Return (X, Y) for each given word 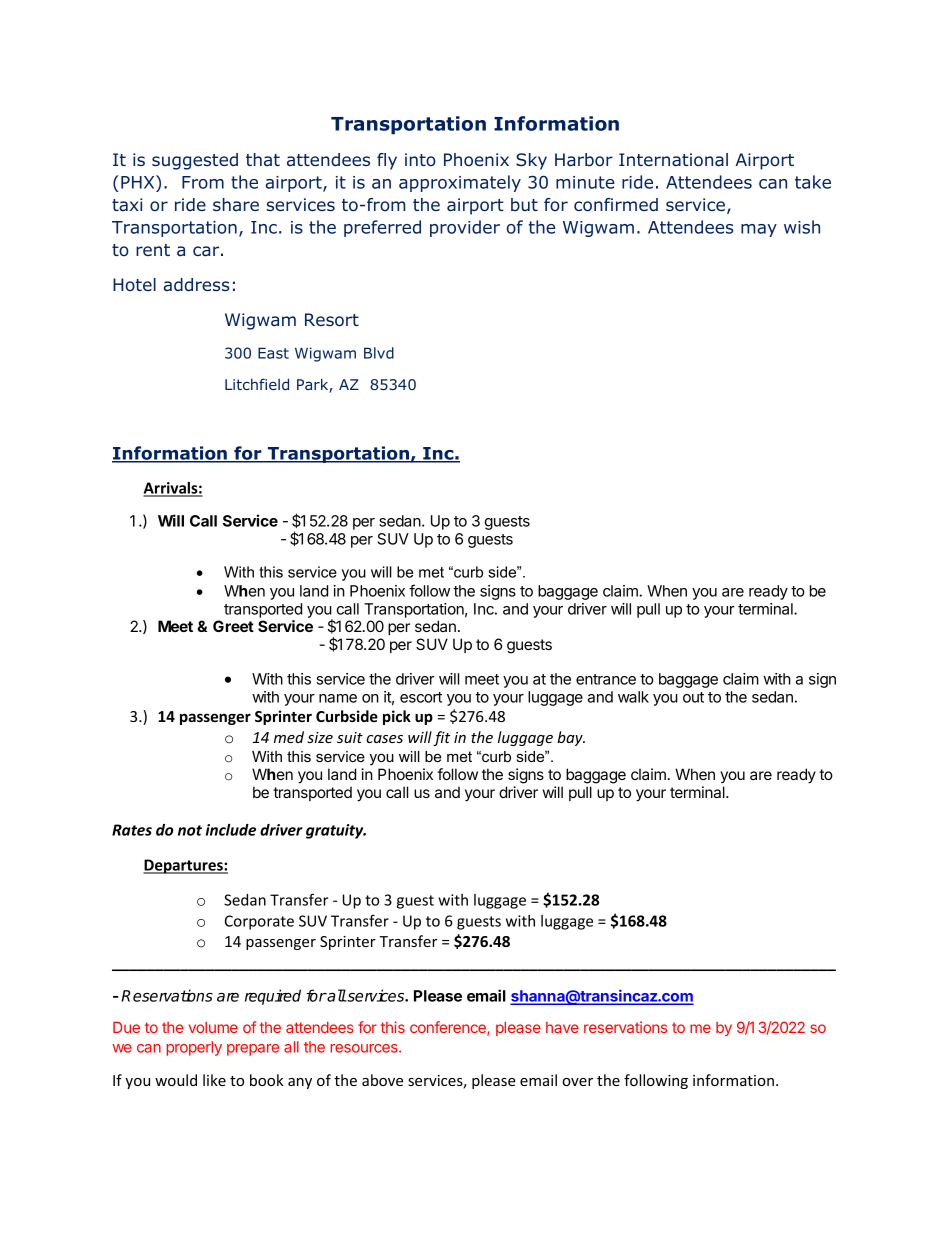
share (236, 204)
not (190, 830)
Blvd (379, 353)
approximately (460, 183)
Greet (233, 626)
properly (194, 1048)
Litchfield (257, 384)
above (382, 1080)
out (693, 697)
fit (441, 738)
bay (571, 738)
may (759, 230)
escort (421, 697)
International (673, 160)
